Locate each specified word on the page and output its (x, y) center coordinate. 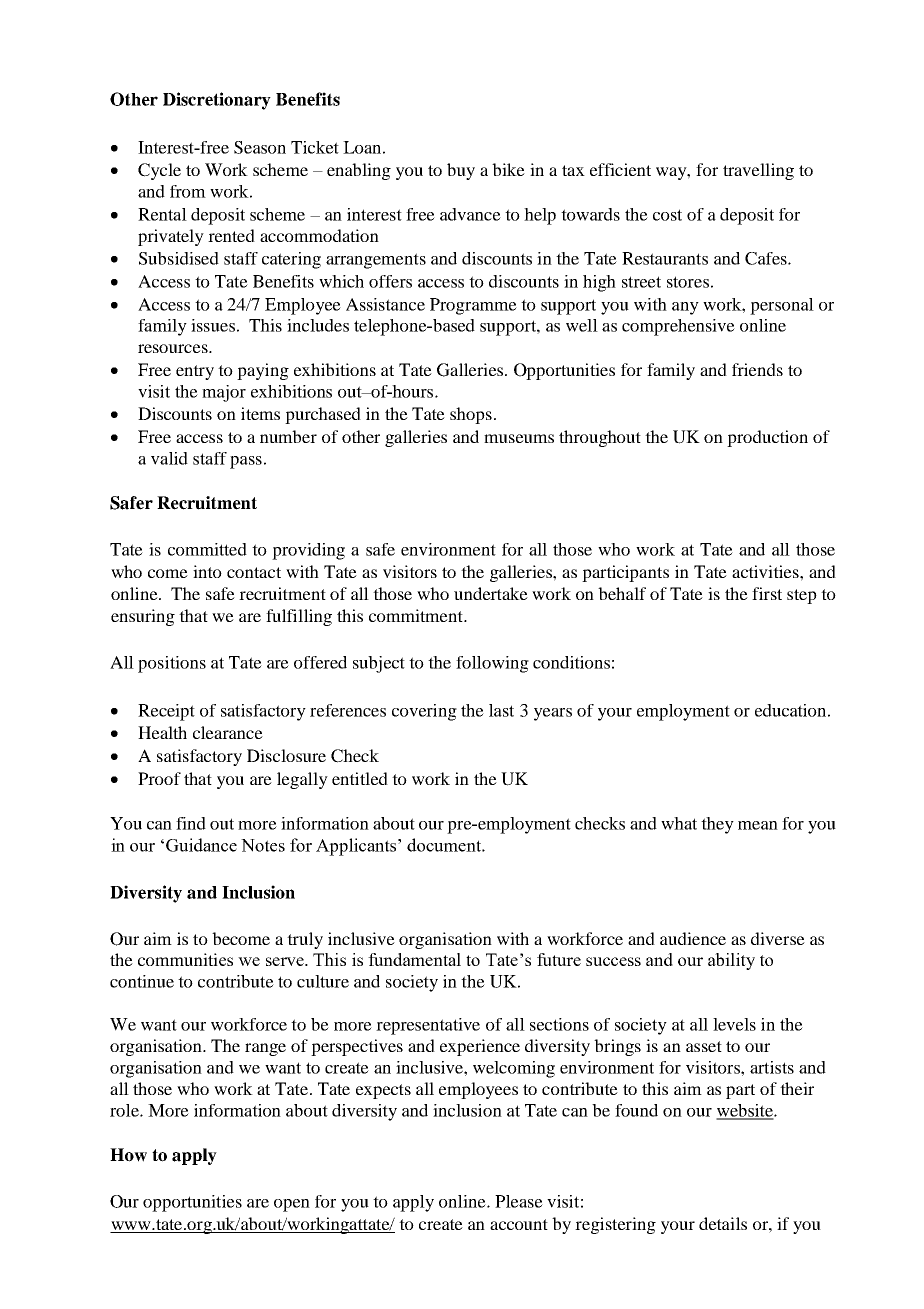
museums (519, 438)
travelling (758, 171)
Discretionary (217, 101)
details (723, 1223)
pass (246, 462)
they (717, 825)
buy (461, 171)
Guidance (201, 845)
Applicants (357, 847)
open (292, 1205)
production (767, 438)
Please (519, 1201)
